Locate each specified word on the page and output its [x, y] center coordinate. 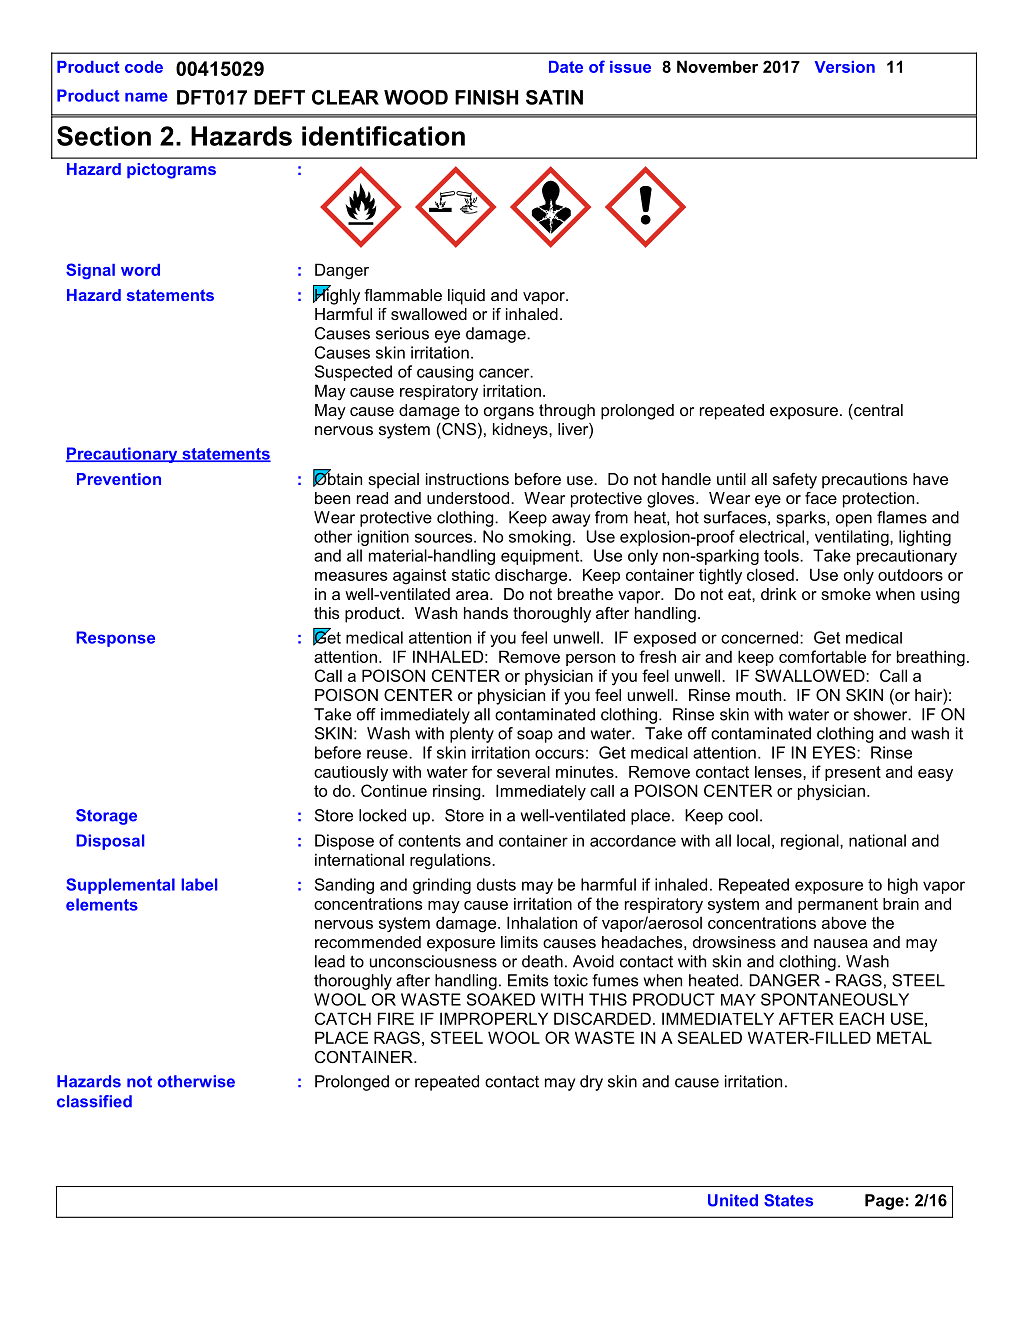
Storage [106, 817]
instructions [467, 479]
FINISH [486, 97]
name [146, 97]
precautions [865, 481]
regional [811, 842]
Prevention [119, 479]
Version [845, 67]
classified [94, 1101]
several [523, 772]
